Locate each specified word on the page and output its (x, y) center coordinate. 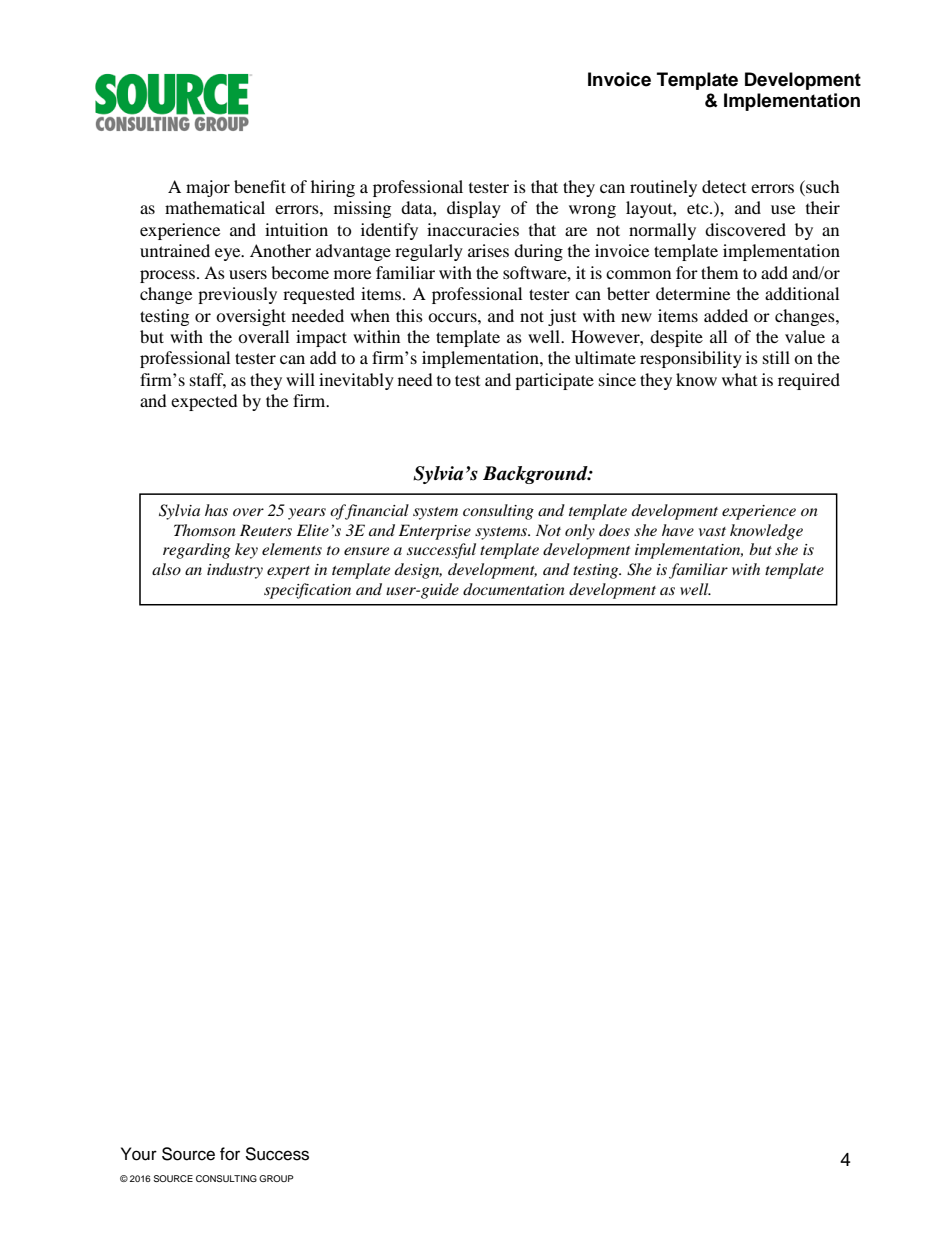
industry (235, 571)
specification (307, 591)
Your (139, 1154)
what (739, 379)
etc (699, 209)
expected (204, 402)
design (418, 571)
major (208, 188)
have (678, 530)
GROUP (276, 1178)
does (614, 530)
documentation (514, 589)
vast (712, 531)
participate (554, 381)
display (474, 209)
